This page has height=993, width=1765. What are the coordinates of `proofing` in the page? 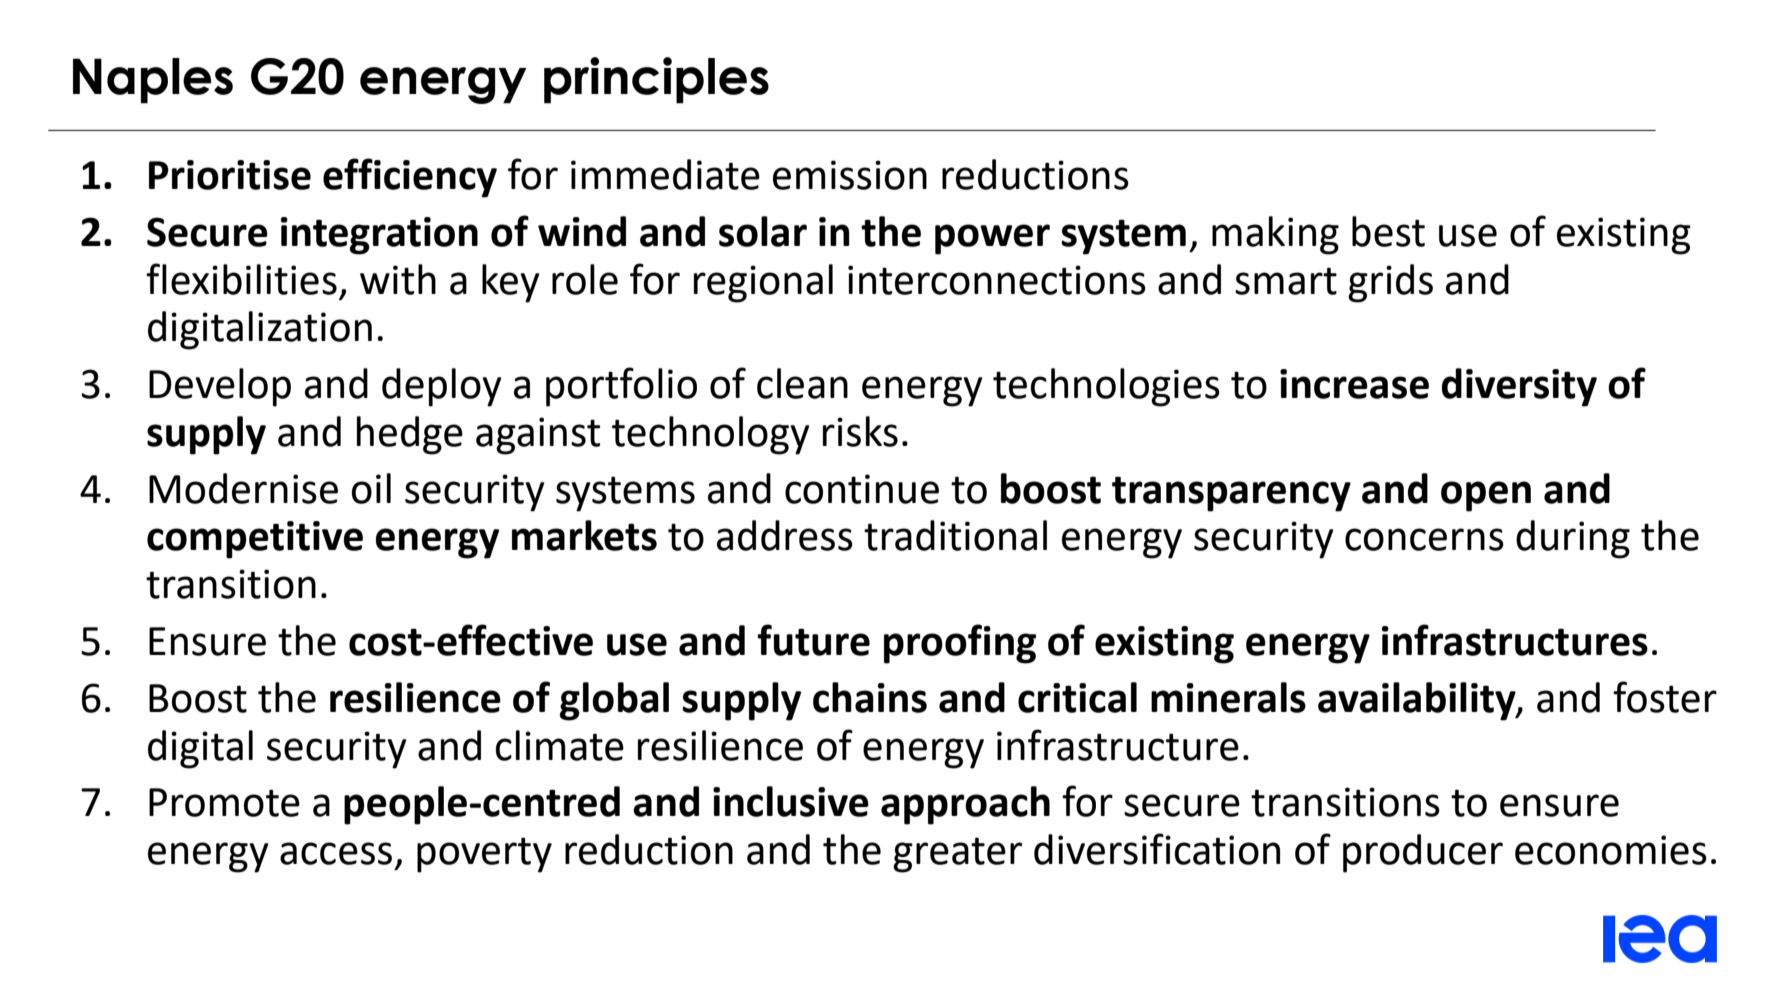 It's located at (960, 644).
